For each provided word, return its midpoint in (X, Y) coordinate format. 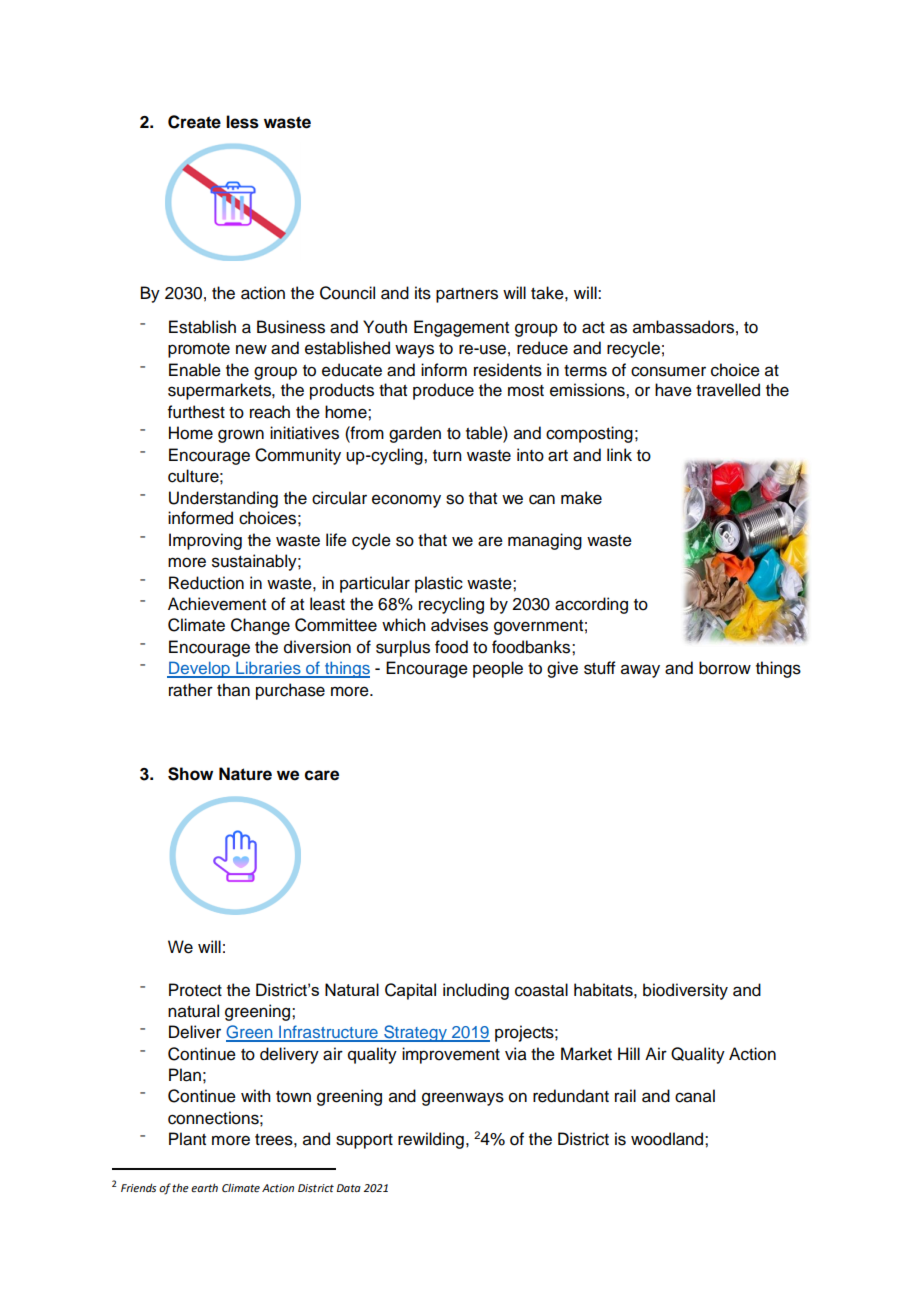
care (322, 775)
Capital (410, 991)
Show (190, 774)
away (640, 671)
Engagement (461, 328)
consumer (668, 371)
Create (194, 122)
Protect (195, 990)
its (423, 293)
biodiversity (685, 991)
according (591, 605)
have (673, 390)
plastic (439, 584)
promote (199, 350)
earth (204, 1187)
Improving (205, 541)
